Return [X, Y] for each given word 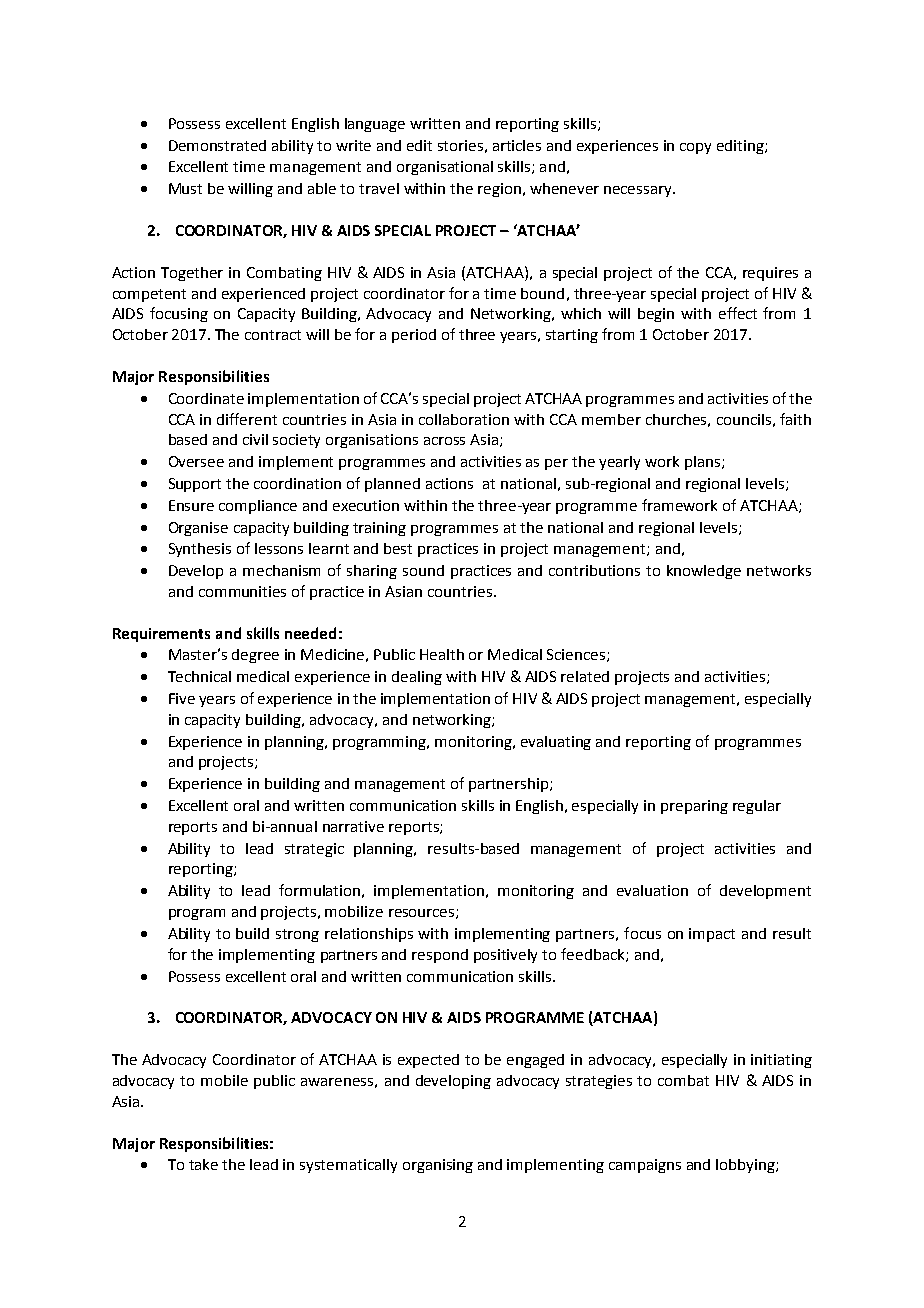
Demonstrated [217, 145]
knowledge [704, 572]
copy [695, 148]
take [203, 1164]
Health [442, 654]
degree [255, 656]
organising [438, 1166]
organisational [445, 168]
